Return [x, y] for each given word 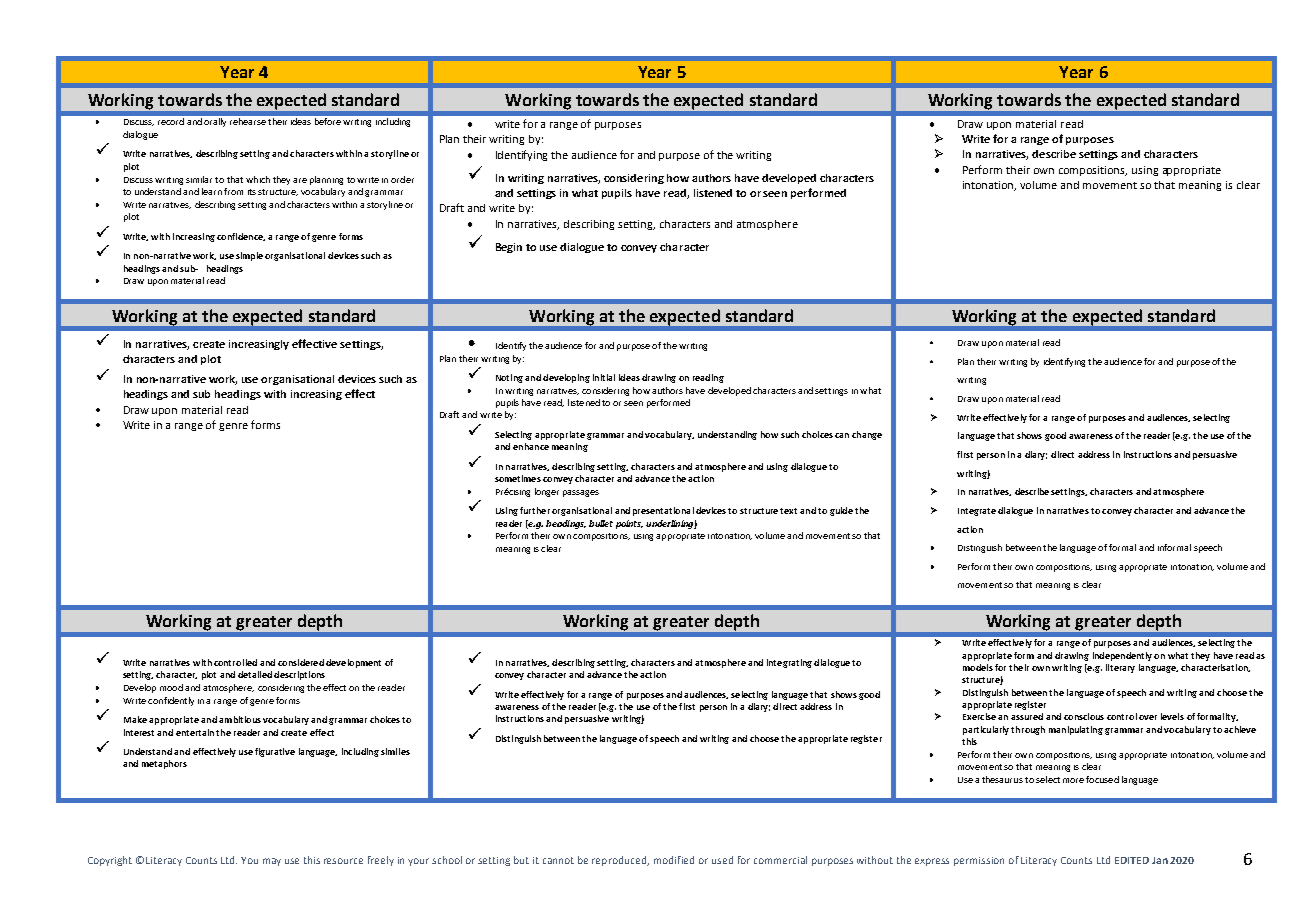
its [252, 192]
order [402, 179]
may [272, 862]
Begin [509, 248]
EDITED [1132, 860]
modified [674, 860]
